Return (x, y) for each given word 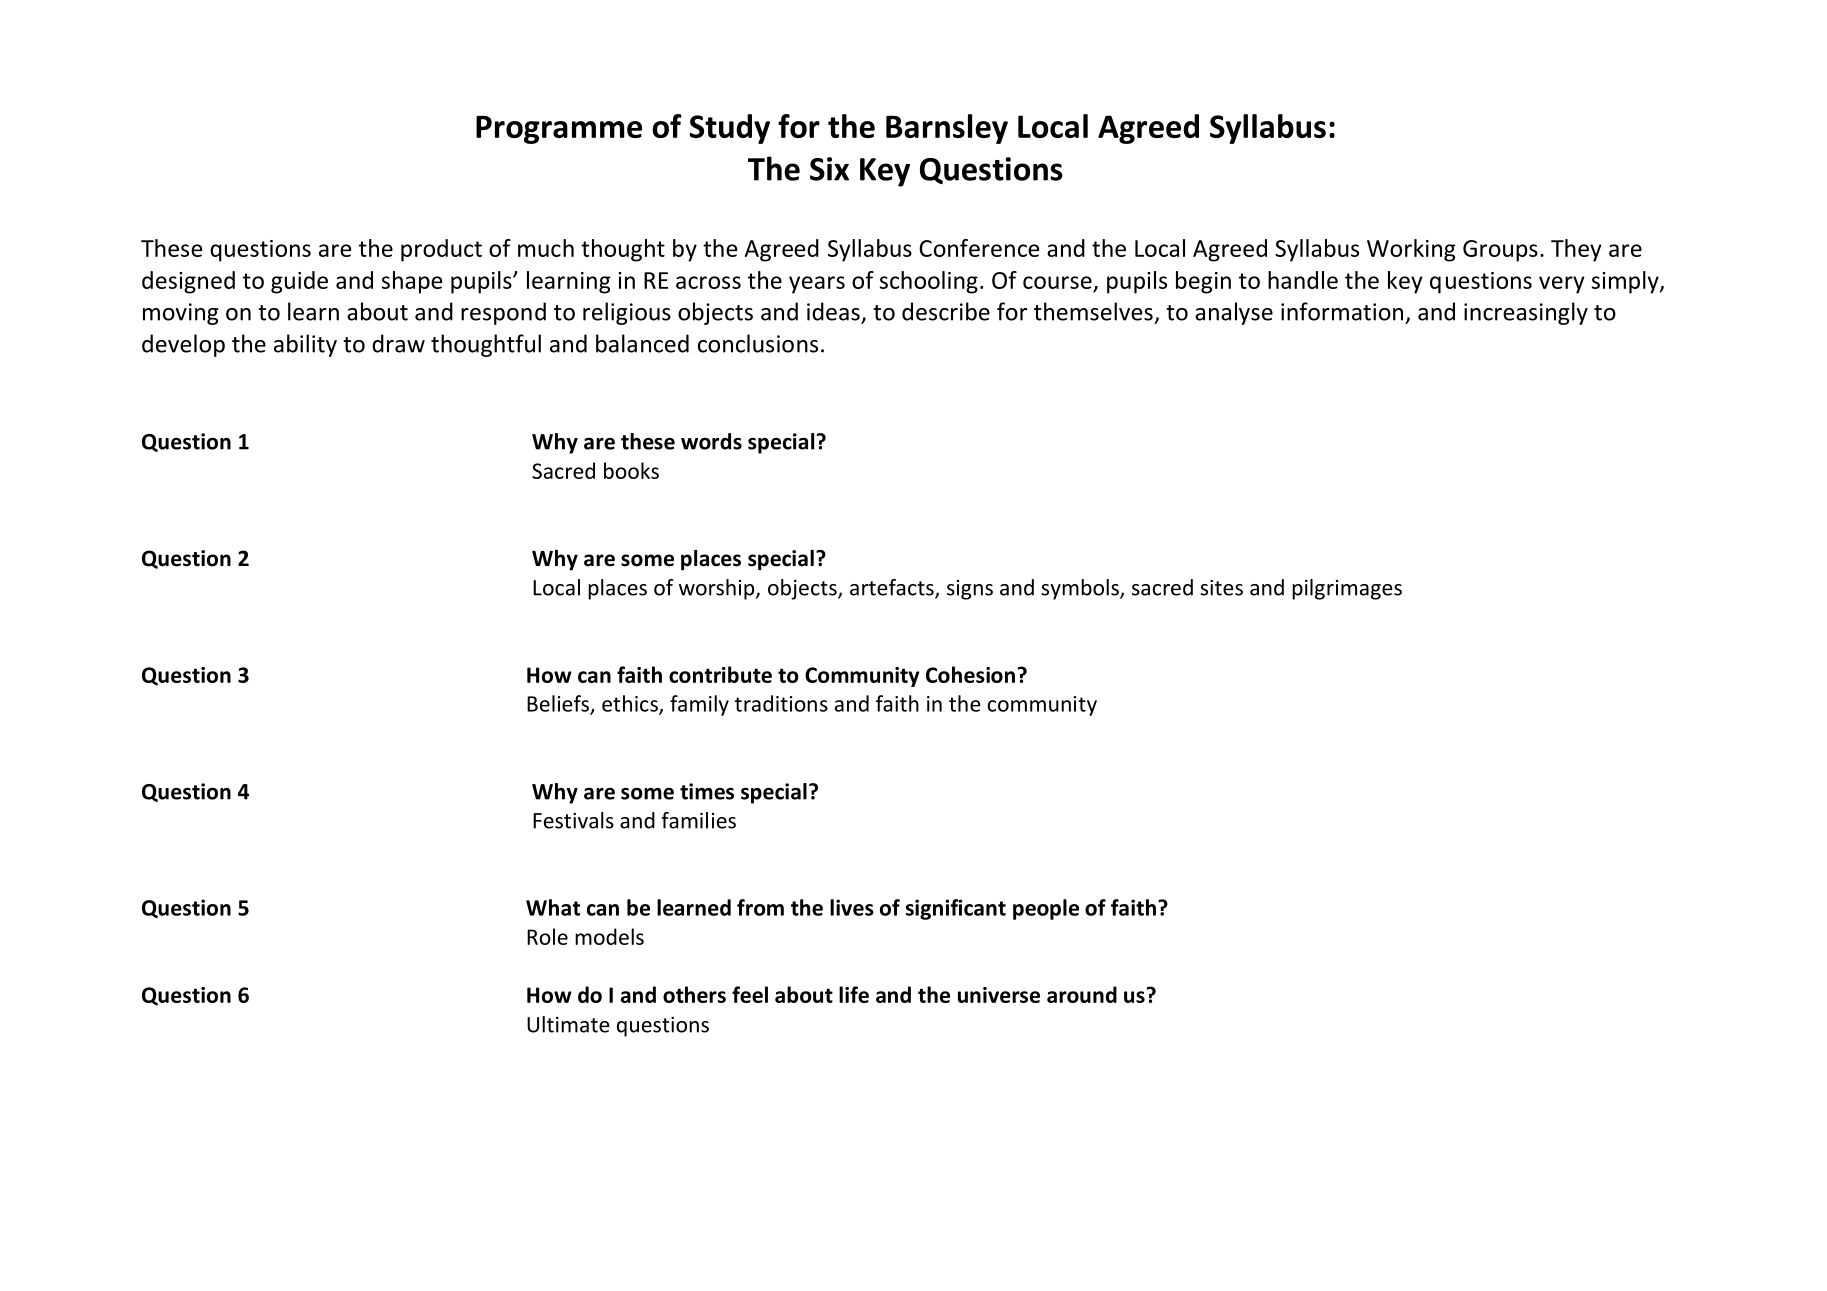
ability (305, 345)
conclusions (758, 343)
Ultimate (568, 1024)
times (707, 791)
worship (718, 589)
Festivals (573, 820)
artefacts (893, 588)
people (1046, 909)
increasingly (1526, 313)
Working (1411, 250)
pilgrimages (1347, 589)
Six (829, 169)
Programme (559, 130)
